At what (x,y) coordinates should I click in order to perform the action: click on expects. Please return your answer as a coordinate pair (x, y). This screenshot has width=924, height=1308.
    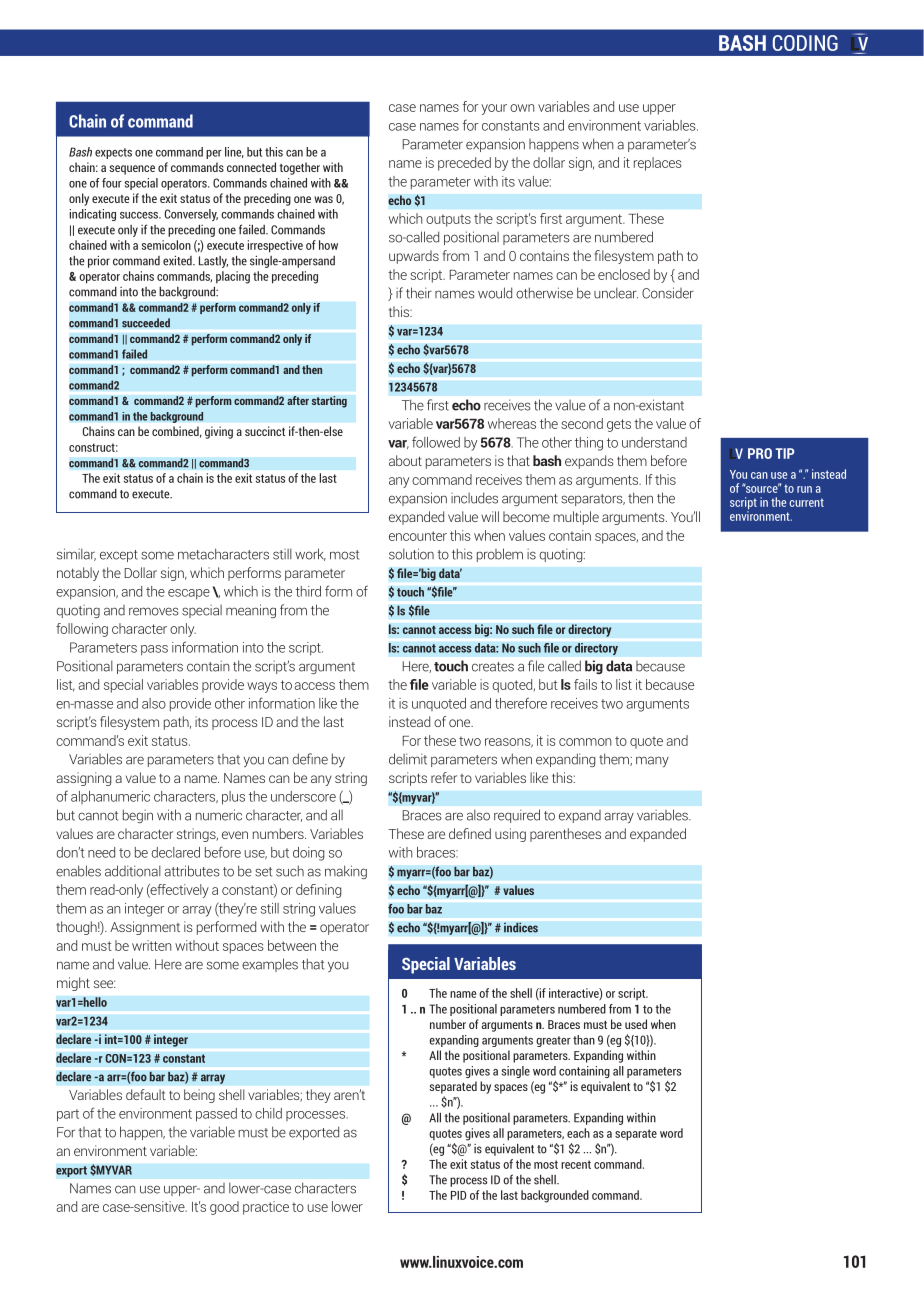
    Looking at the image, I should click on (113, 153).
